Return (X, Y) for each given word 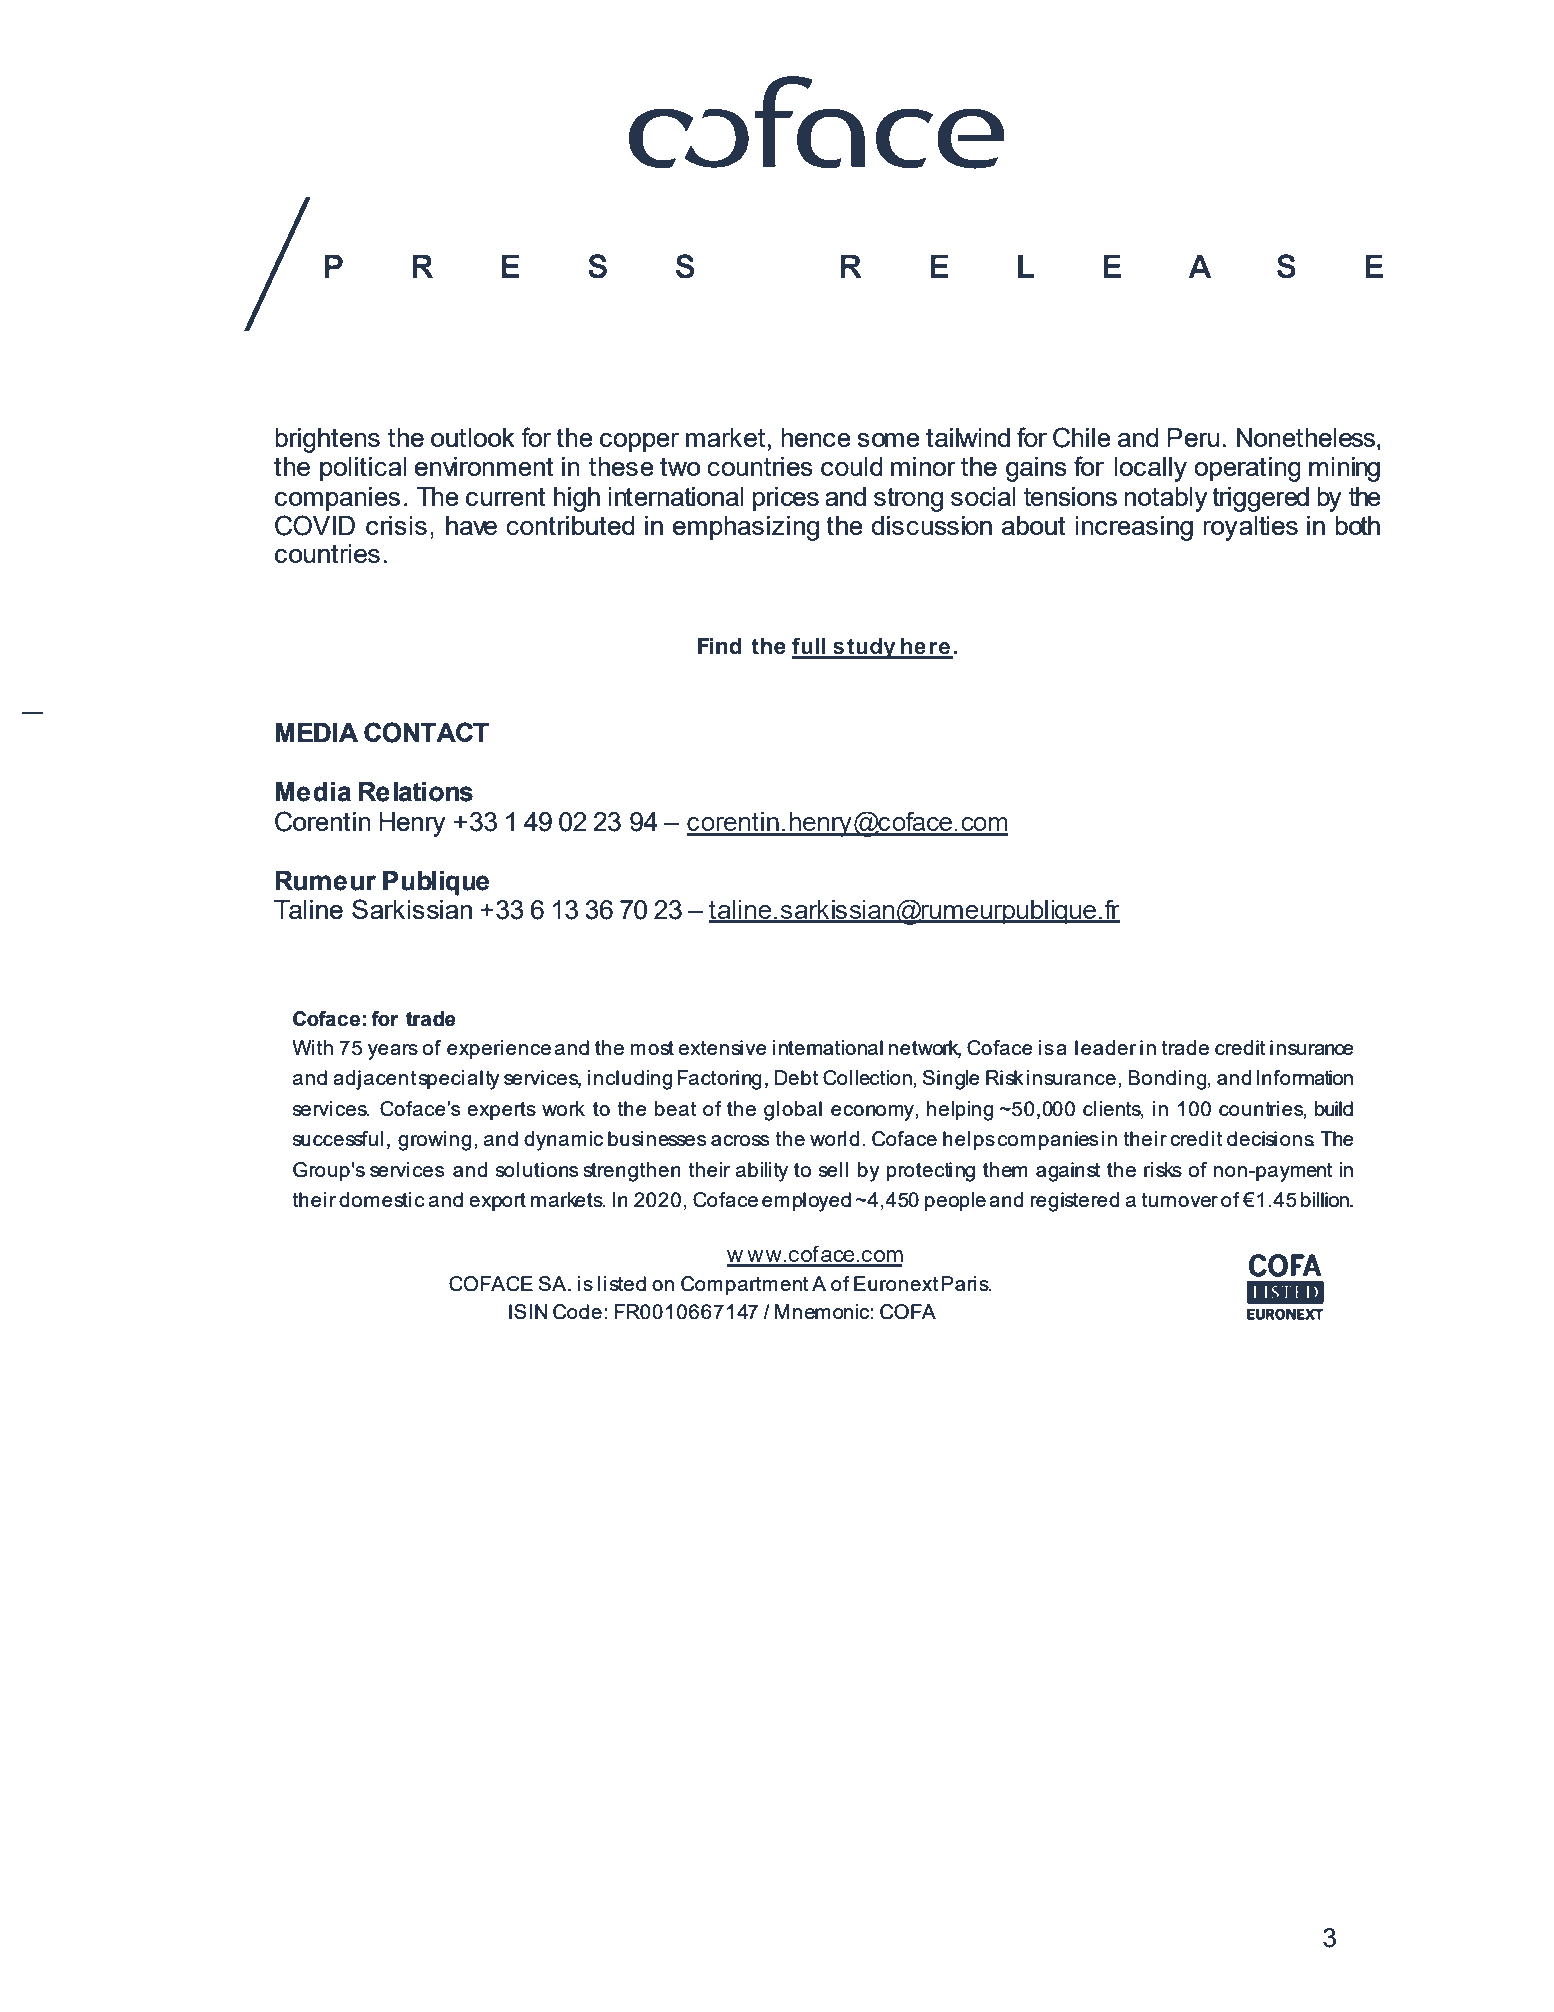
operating (1247, 469)
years (393, 1052)
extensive (723, 1047)
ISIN (528, 1311)
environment (484, 466)
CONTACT (426, 732)
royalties (1250, 528)
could (852, 466)
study (864, 648)
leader (1105, 1047)
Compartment (744, 1285)
